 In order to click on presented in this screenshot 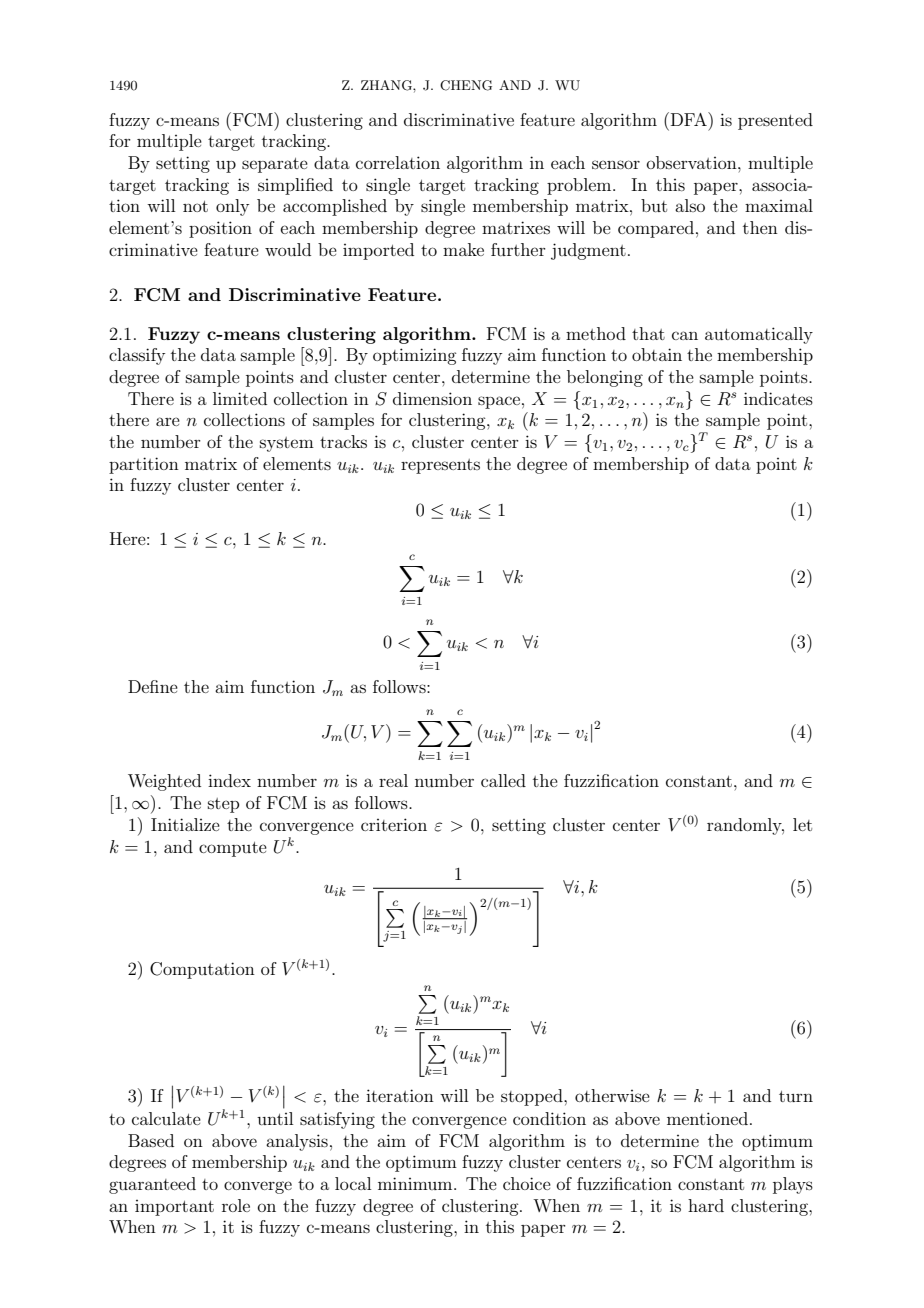, I will do `click(775, 121)`.
